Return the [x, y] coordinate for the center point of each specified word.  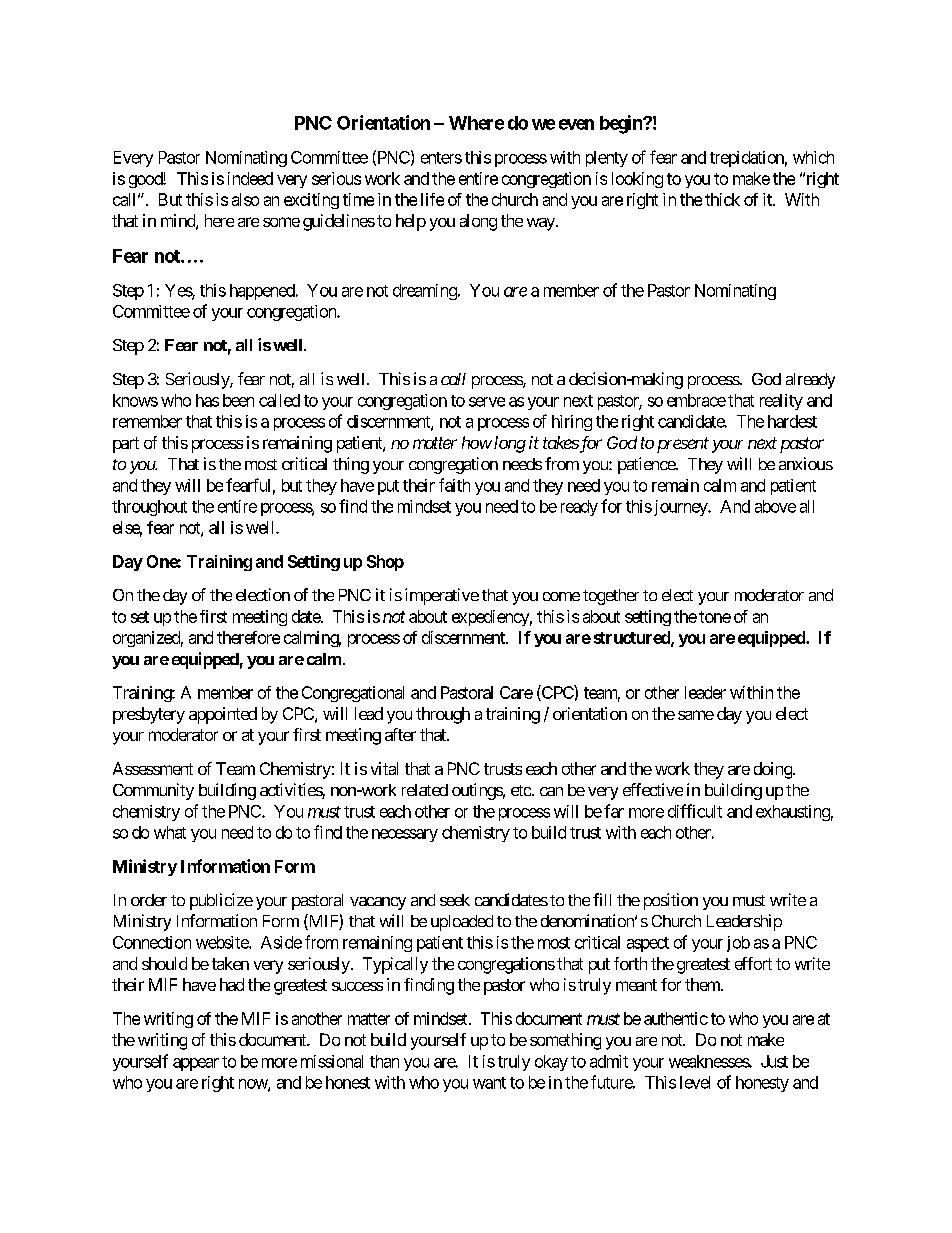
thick [722, 199]
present [683, 445]
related [425, 790]
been [238, 400]
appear [196, 1064]
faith [454, 485]
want [489, 1083]
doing [774, 770]
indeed [250, 178]
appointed [223, 715]
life [432, 199]
